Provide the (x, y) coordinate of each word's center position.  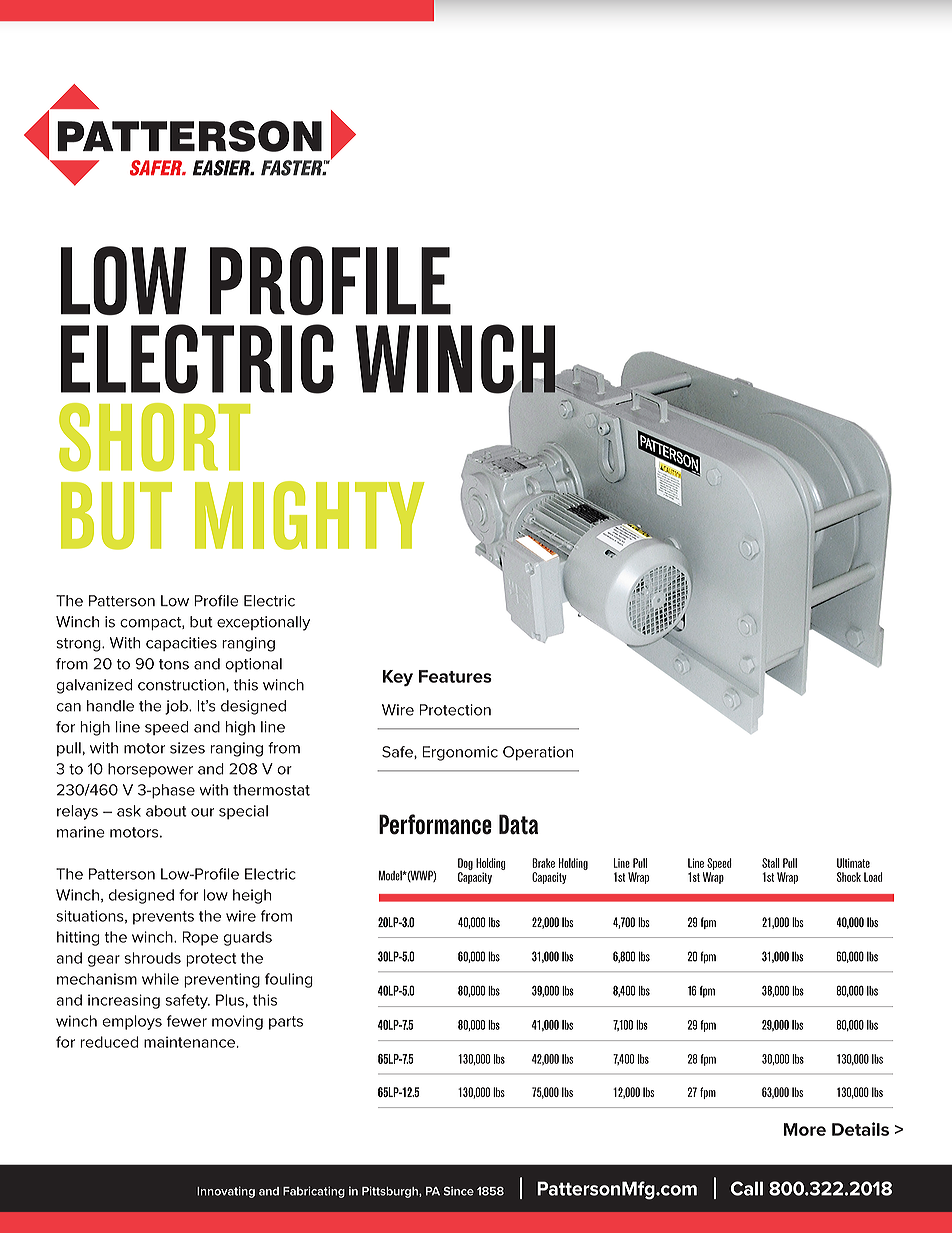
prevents (163, 918)
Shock (849, 877)
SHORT (154, 437)
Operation (538, 753)
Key (398, 678)
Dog (465, 864)
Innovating (226, 1192)
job (177, 707)
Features (455, 676)
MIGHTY (309, 515)
